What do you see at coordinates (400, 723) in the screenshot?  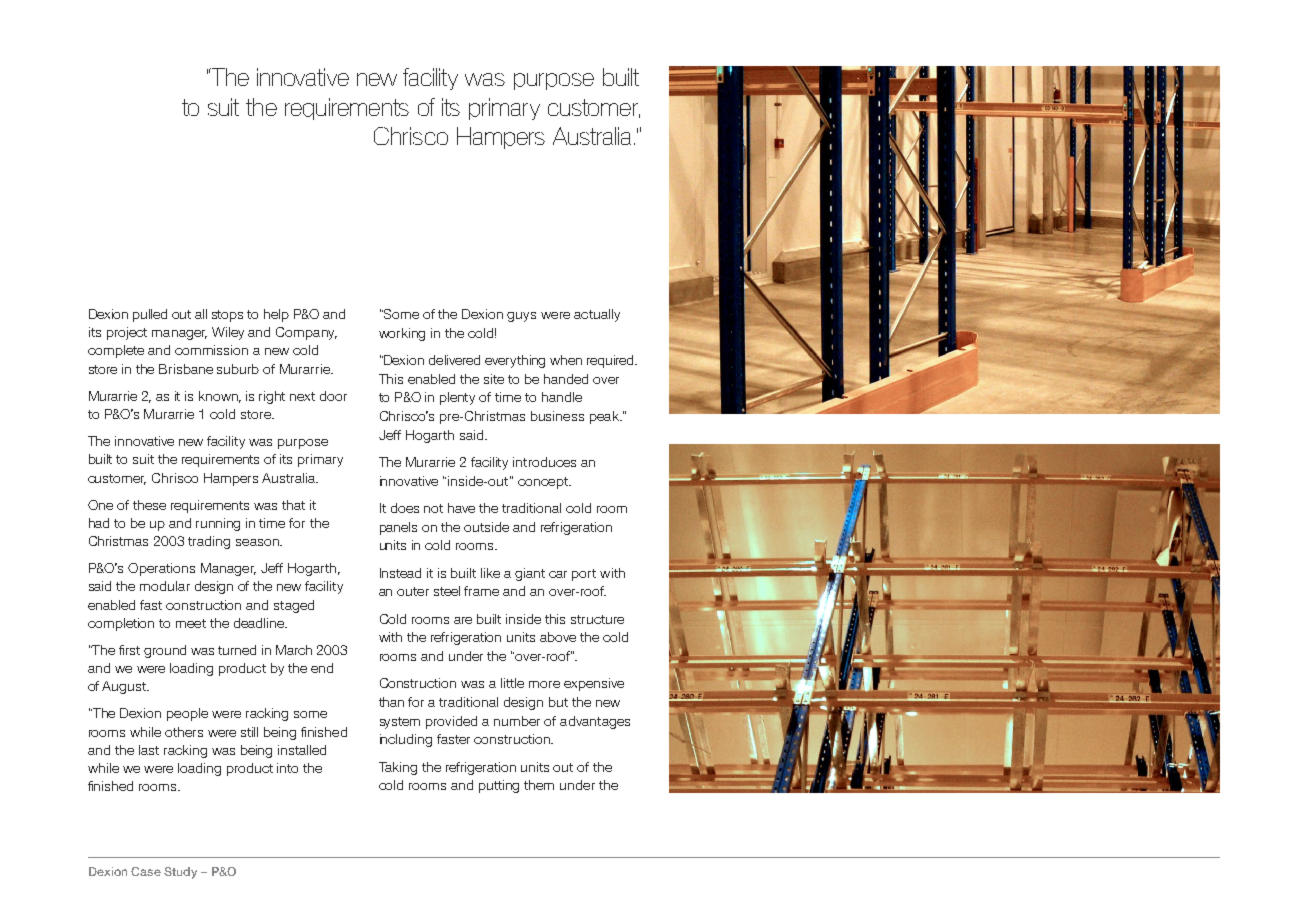 I see `system` at bounding box center [400, 723].
